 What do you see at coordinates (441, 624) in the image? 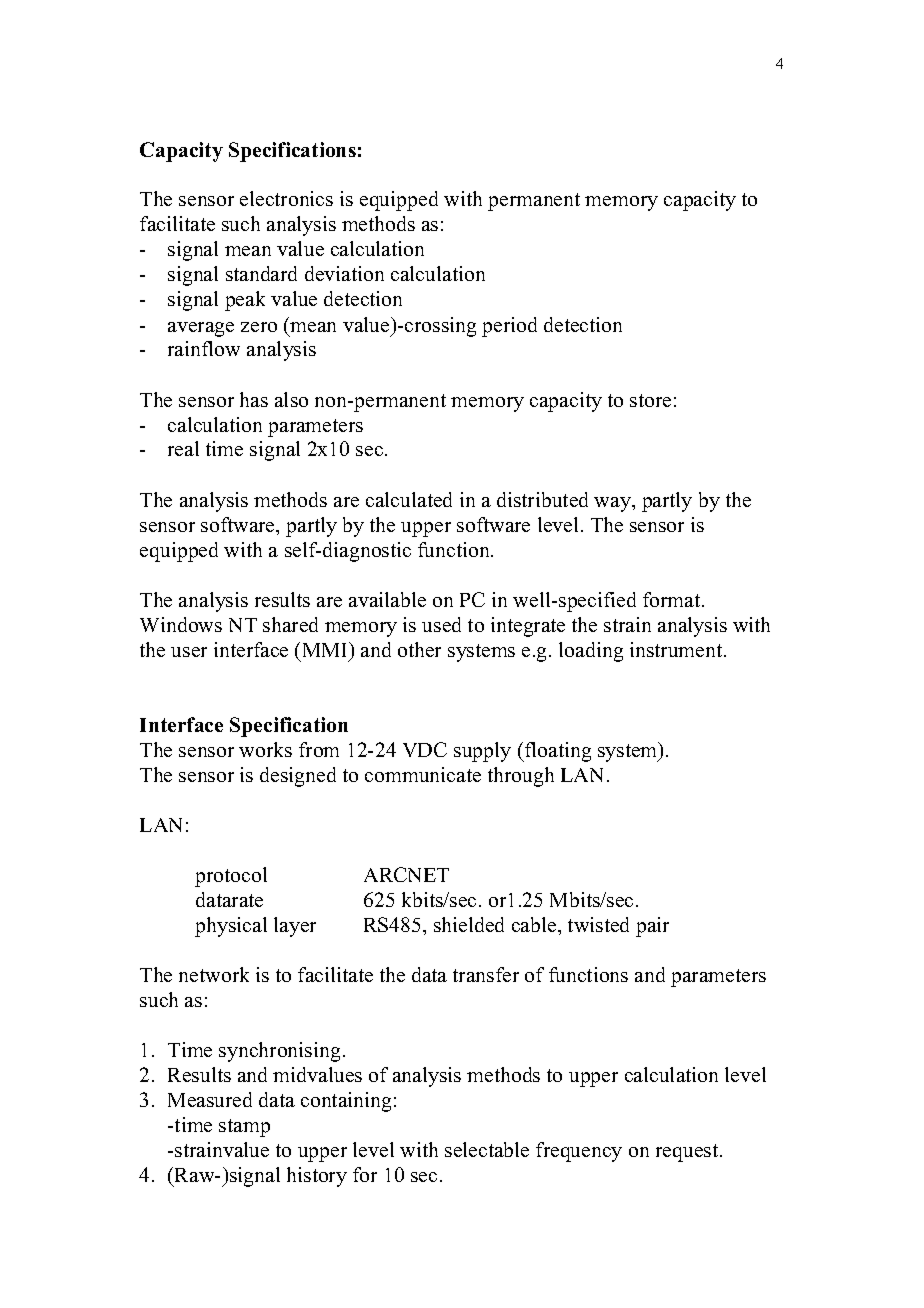
I see `used` at bounding box center [441, 624].
